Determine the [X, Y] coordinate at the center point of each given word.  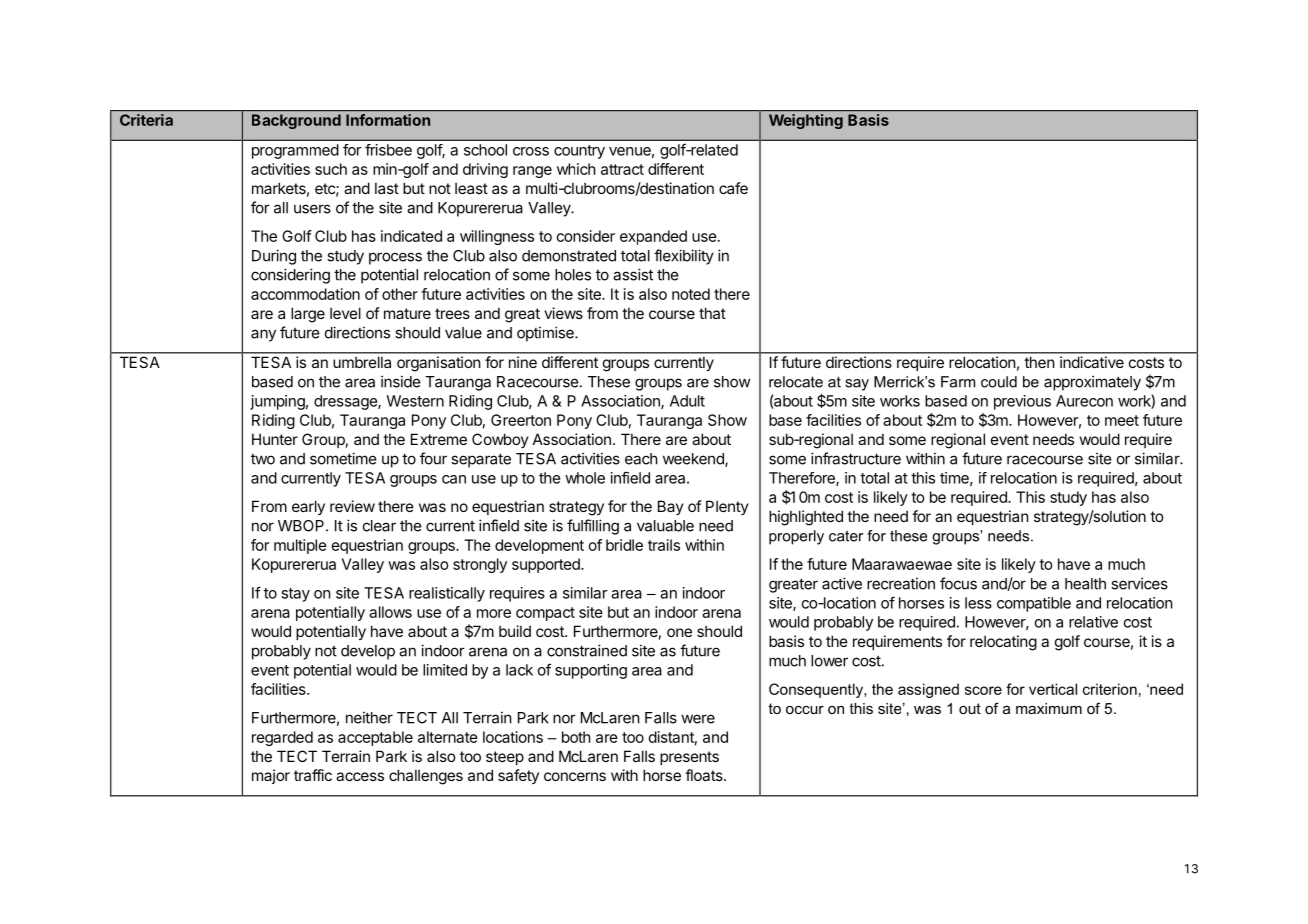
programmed [295, 151]
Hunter [275, 439]
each [641, 459]
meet [1122, 420]
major [271, 776]
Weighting [806, 121]
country [579, 152]
